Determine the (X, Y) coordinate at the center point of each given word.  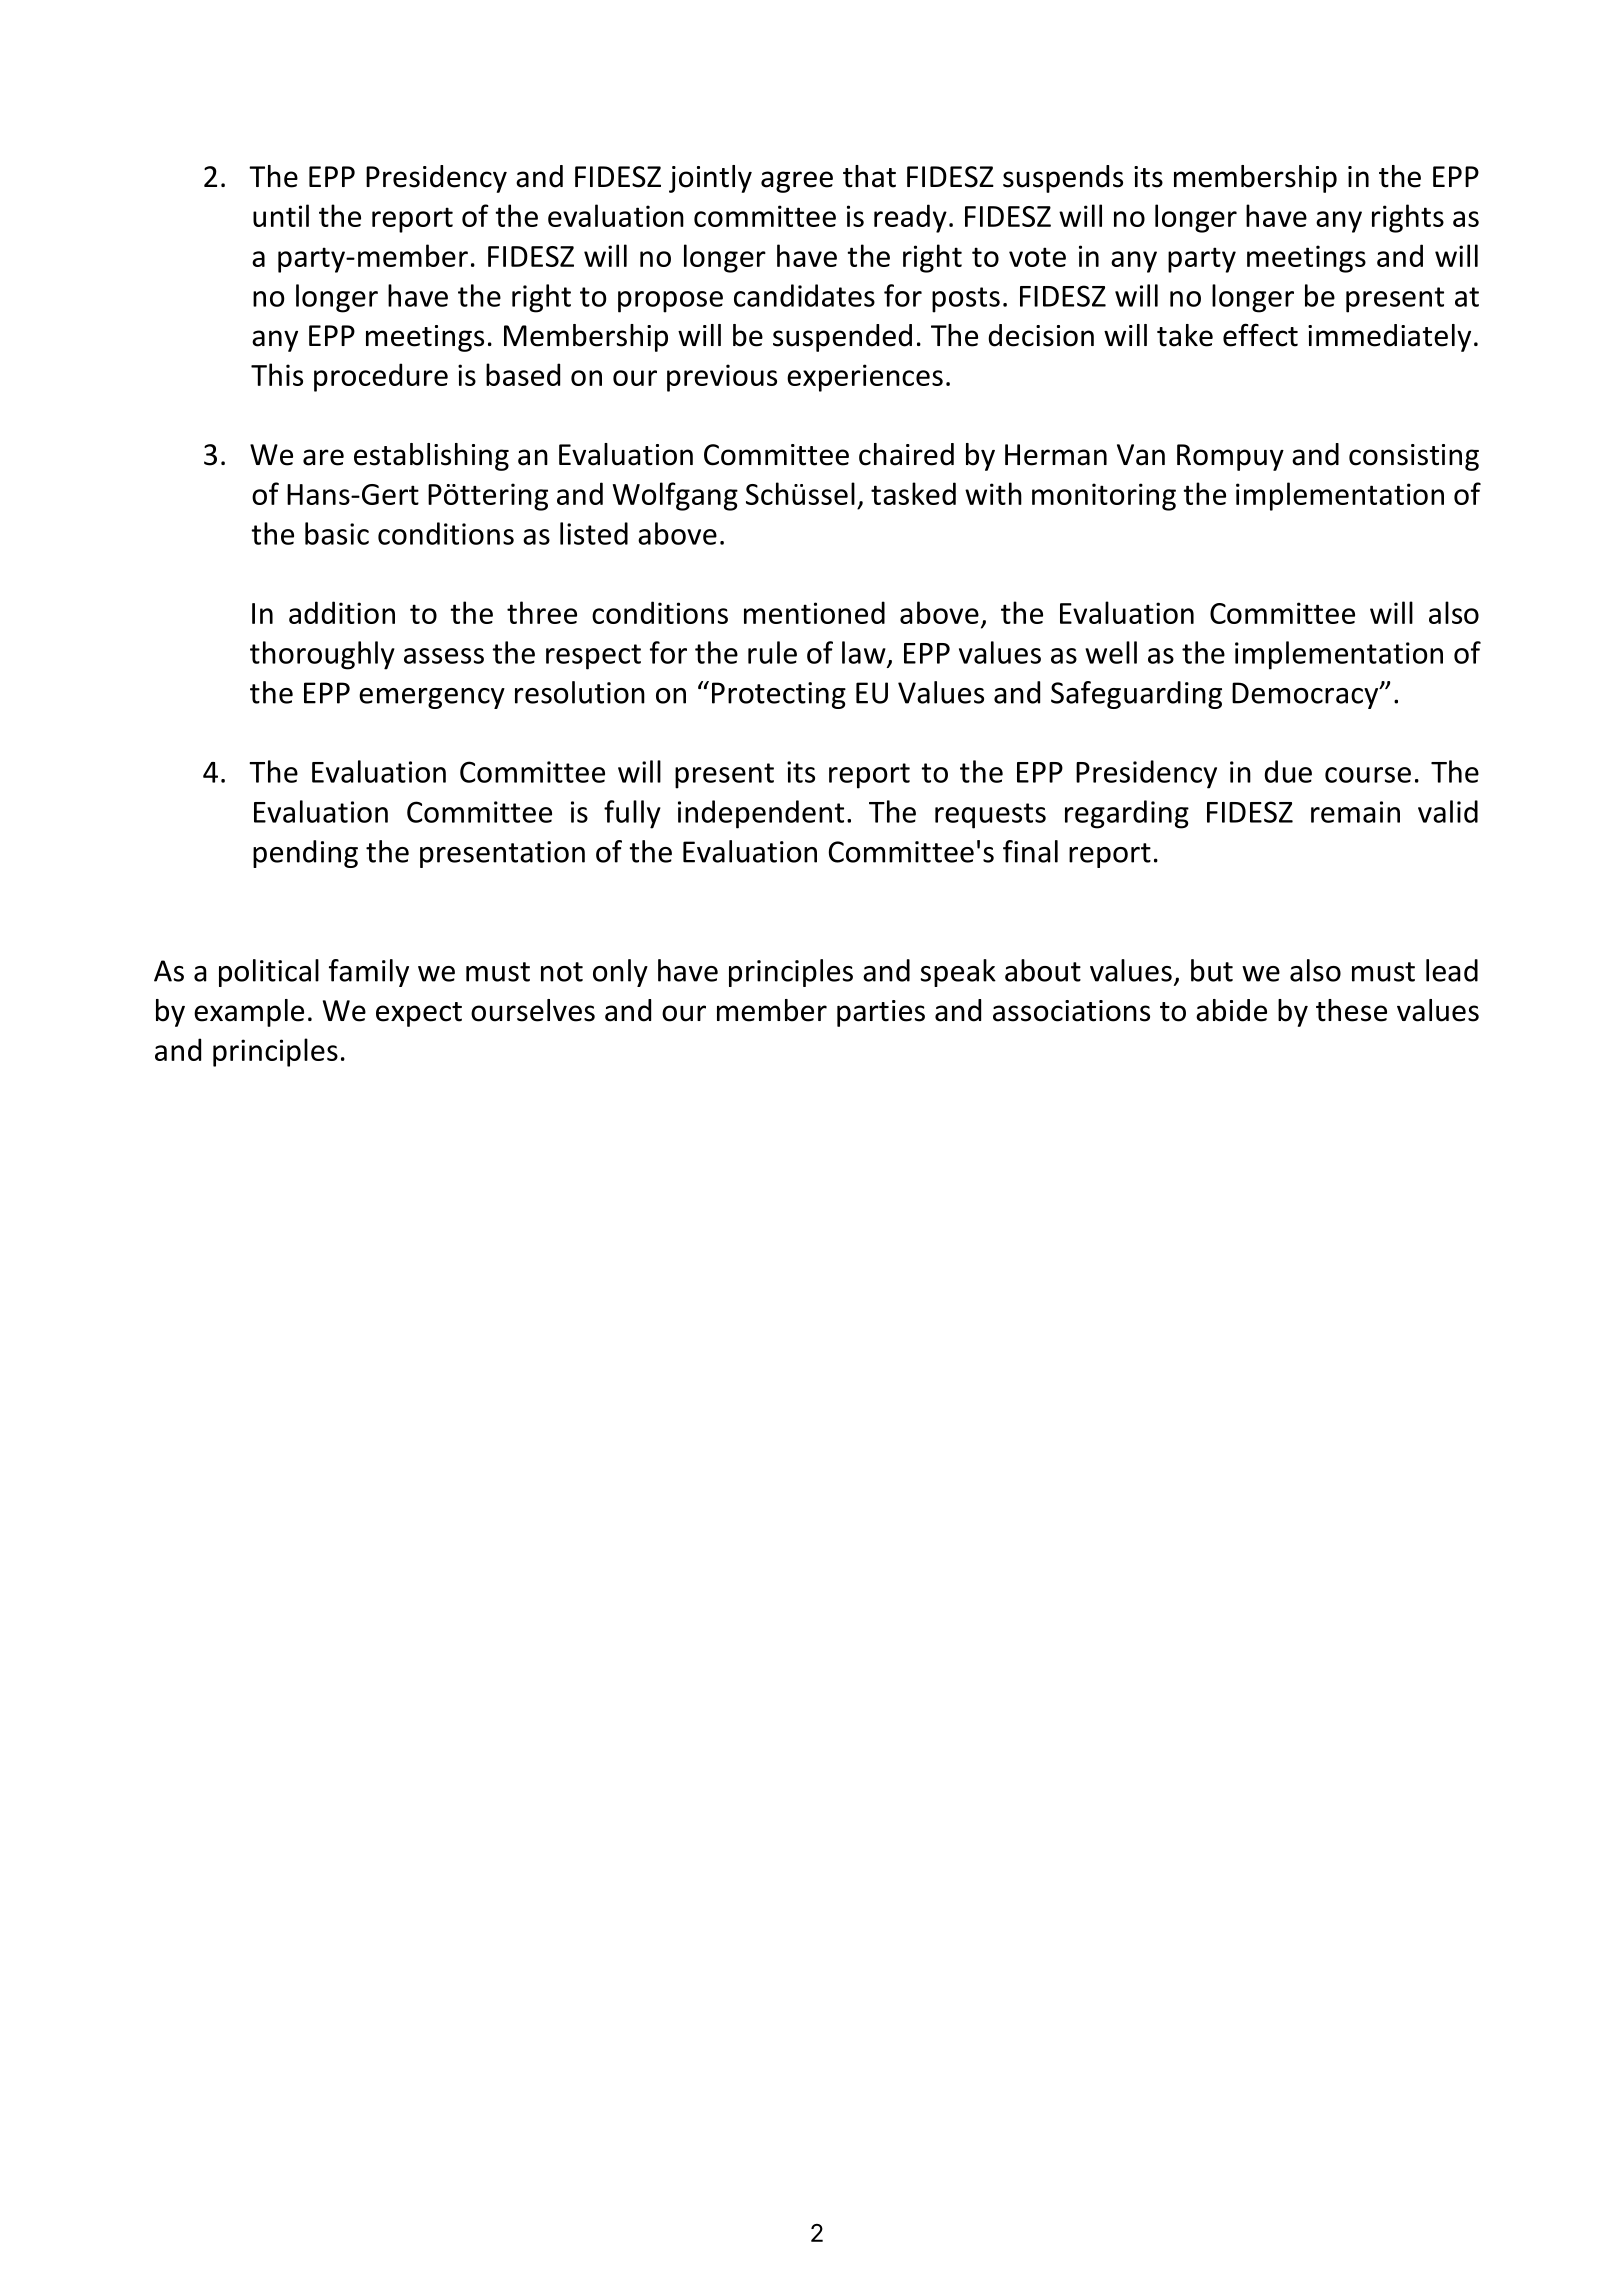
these (1351, 1010)
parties (881, 1013)
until (281, 215)
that (869, 176)
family (369, 973)
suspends (1063, 179)
